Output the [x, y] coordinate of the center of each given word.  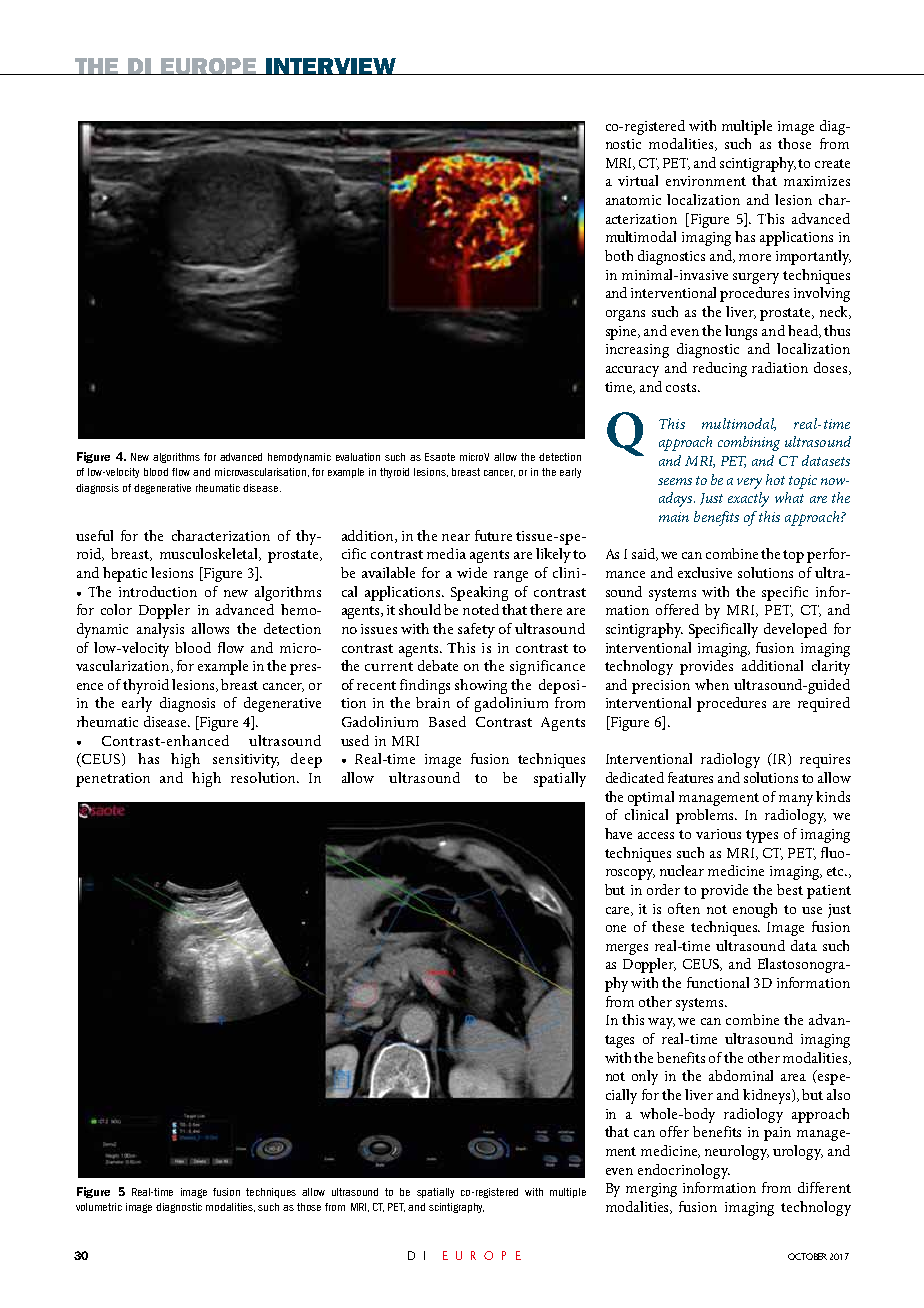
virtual [638, 180]
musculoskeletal [210, 554]
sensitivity [246, 761]
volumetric [99, 1207]
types [762, 836]
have [618, 833]
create [832, 163]
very [749, 483]
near [456, 537]
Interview [331, 66]
